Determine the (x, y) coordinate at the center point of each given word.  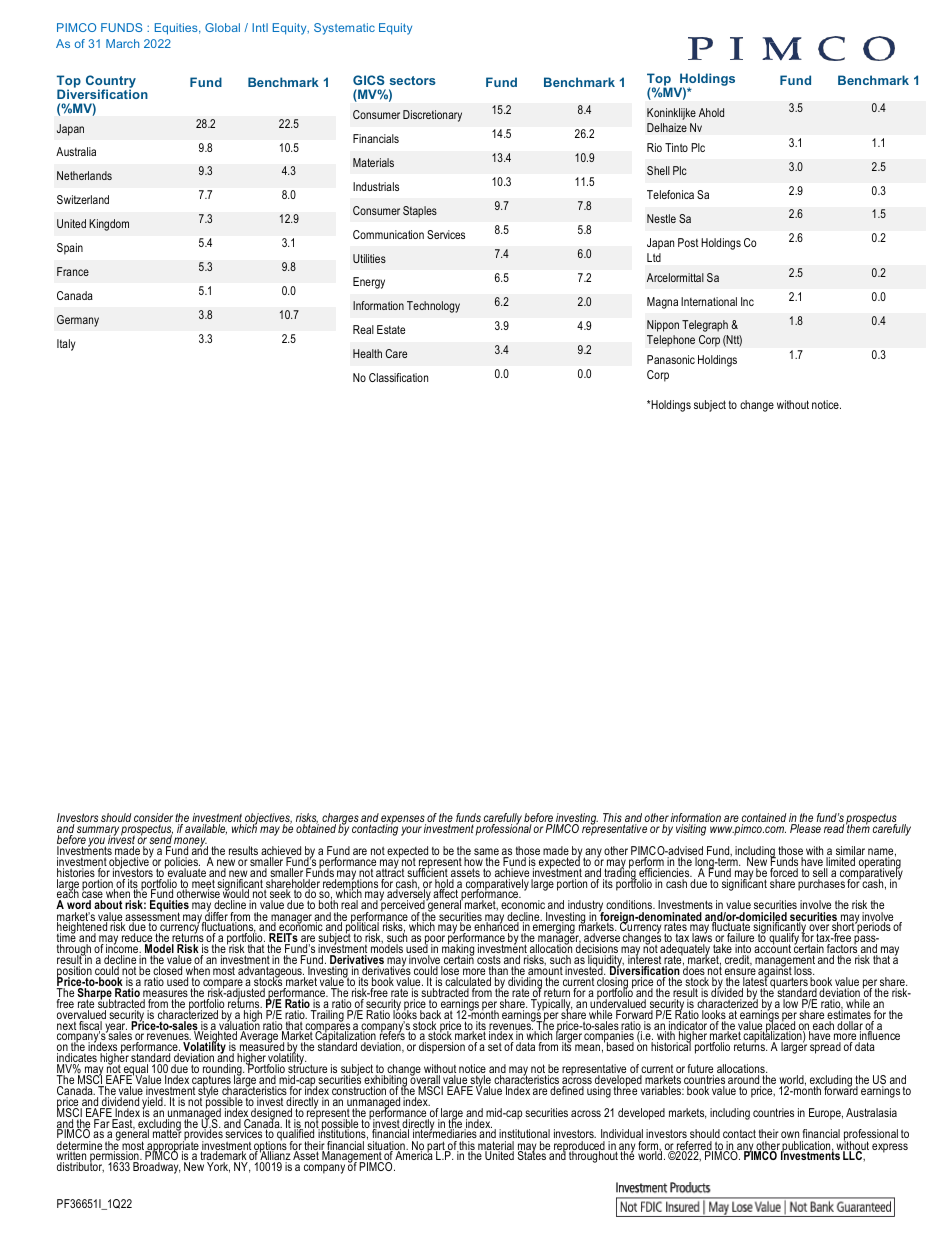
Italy (66, 345)
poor (435, 941)
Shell (658, 170)
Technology (433, 307)
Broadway (156, 1168)
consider (153, 819)
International (709, 301)
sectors (413, 80)
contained (764, 819)
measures (165, 995)
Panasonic (671, 359)
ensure (740, 973)
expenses (402, 821)
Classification (398, 377)
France (73, 271)
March (122, 43)
